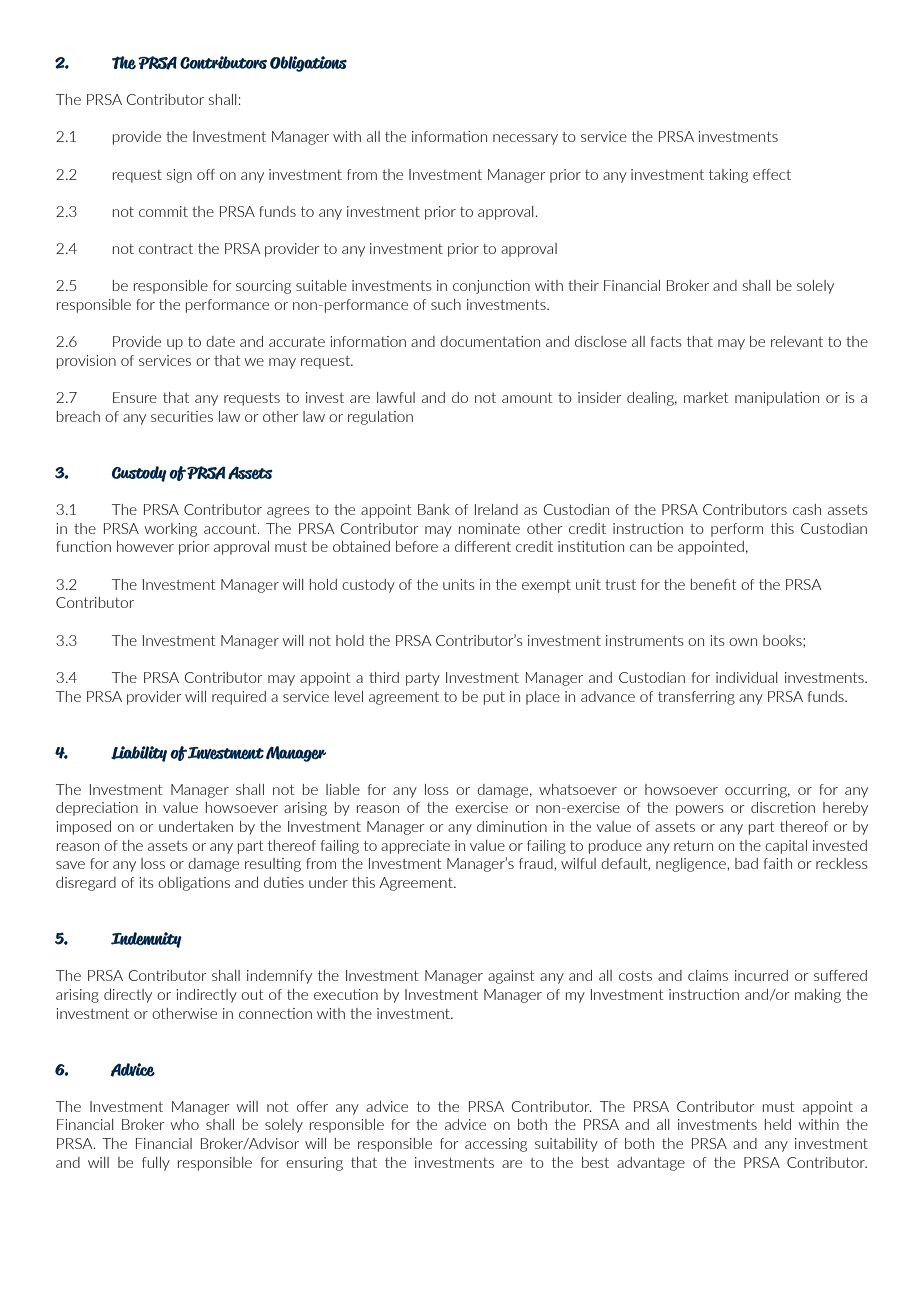 The width and height of the document is (924, 1308). What do you see at coordinates (512, 826) in the document?
I see `diminution` at bounding box center [512, 826].
